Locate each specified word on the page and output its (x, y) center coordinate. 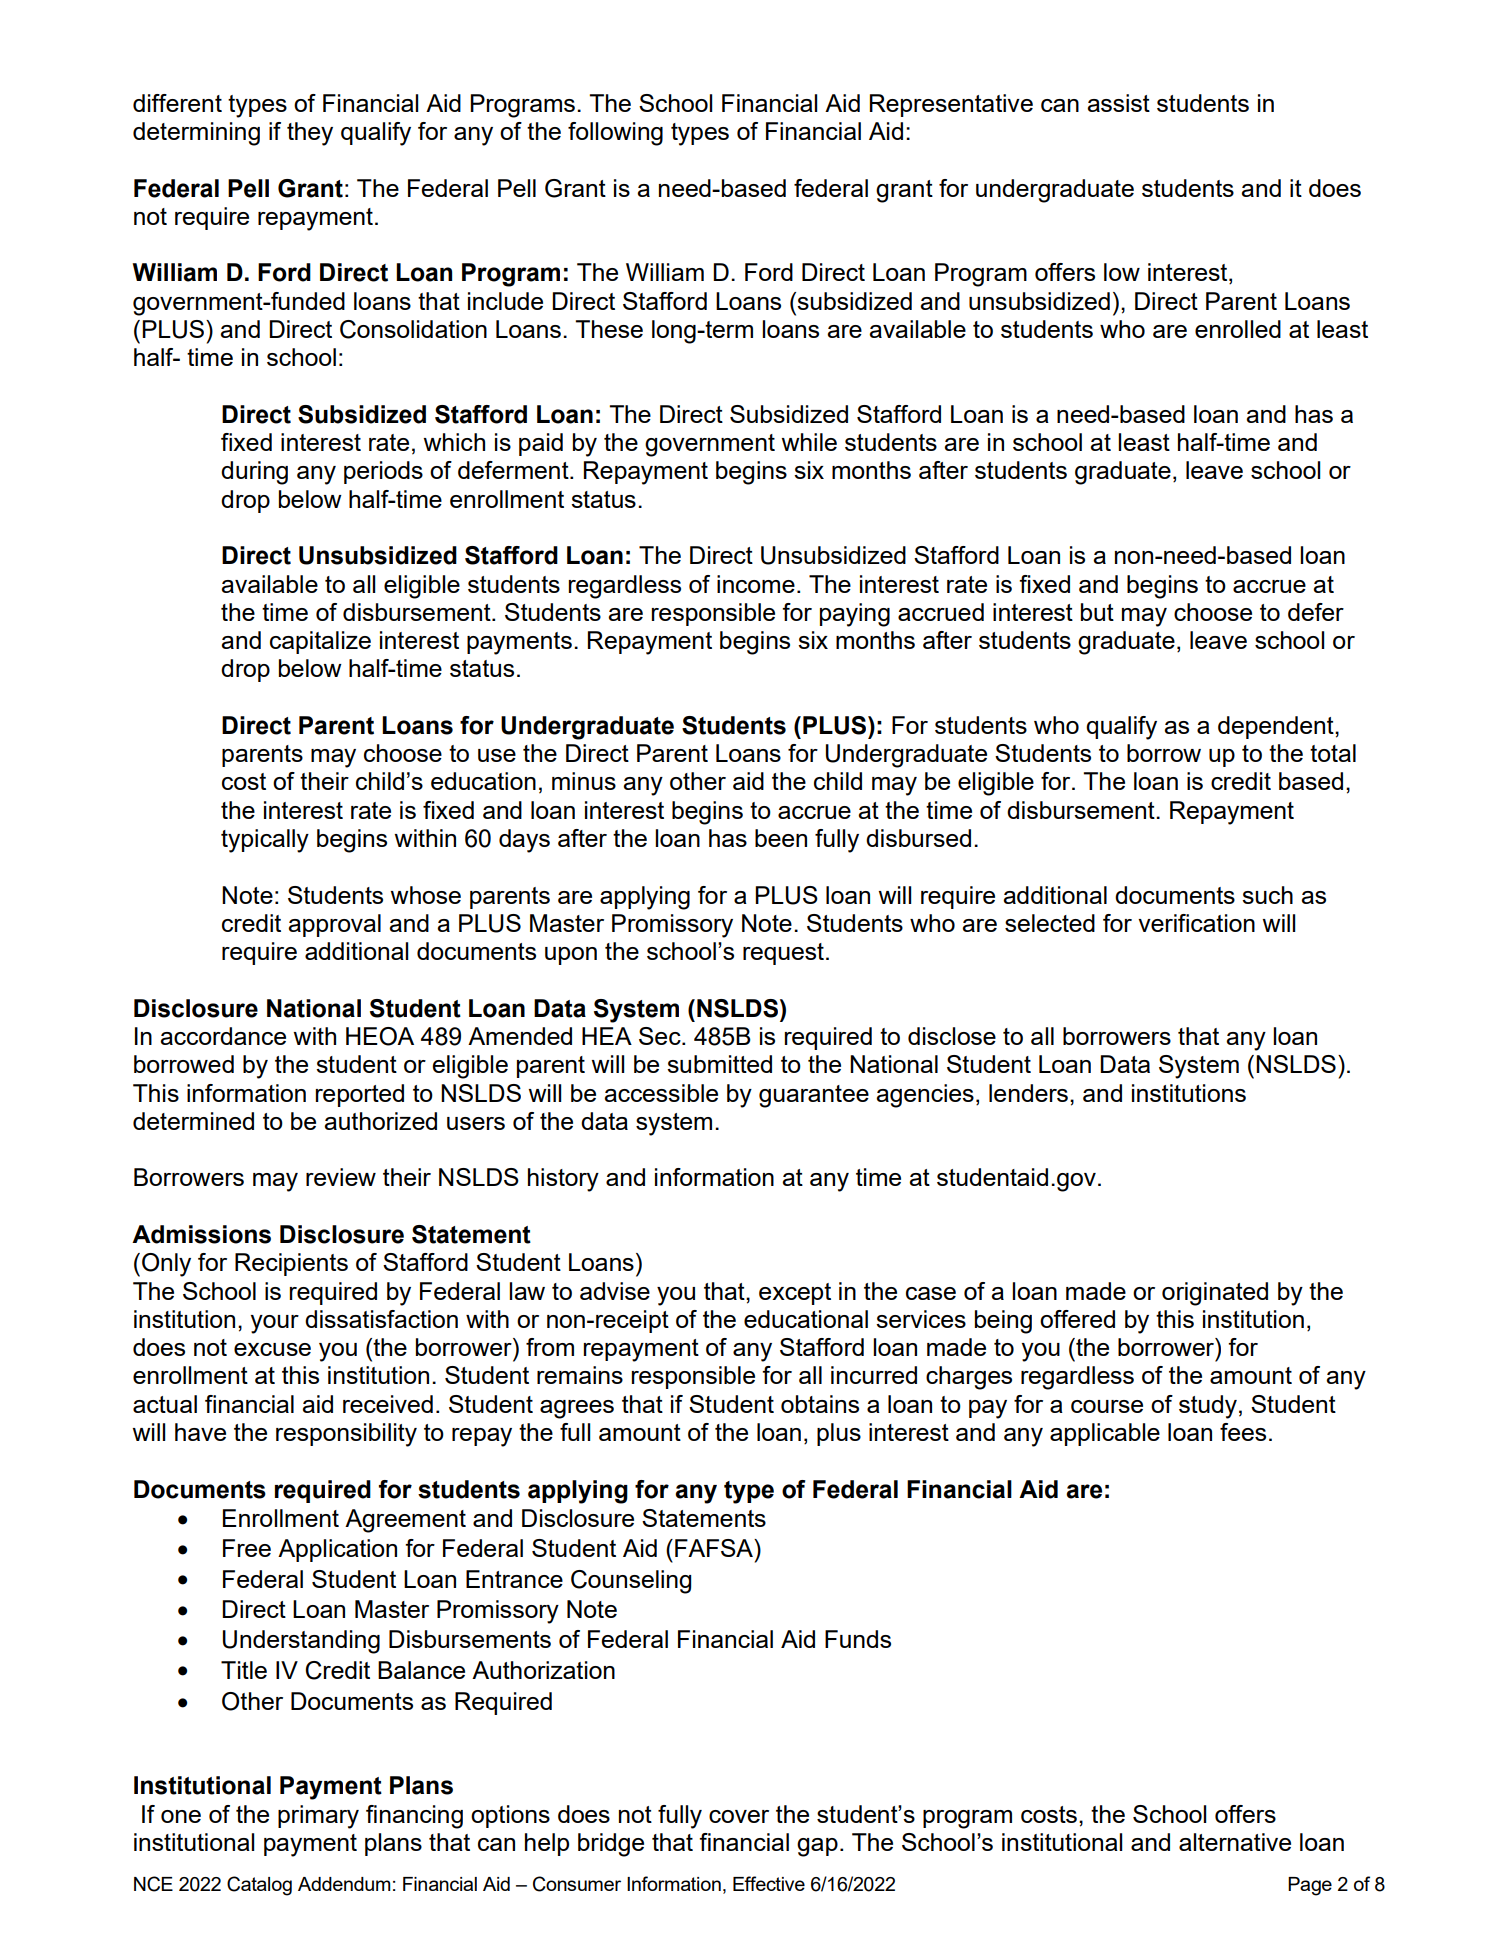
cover (739, 1816)
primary (318, 1817)
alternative (1235, 1842)
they (310, 134)
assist (1118, 103)
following (615, 134)
